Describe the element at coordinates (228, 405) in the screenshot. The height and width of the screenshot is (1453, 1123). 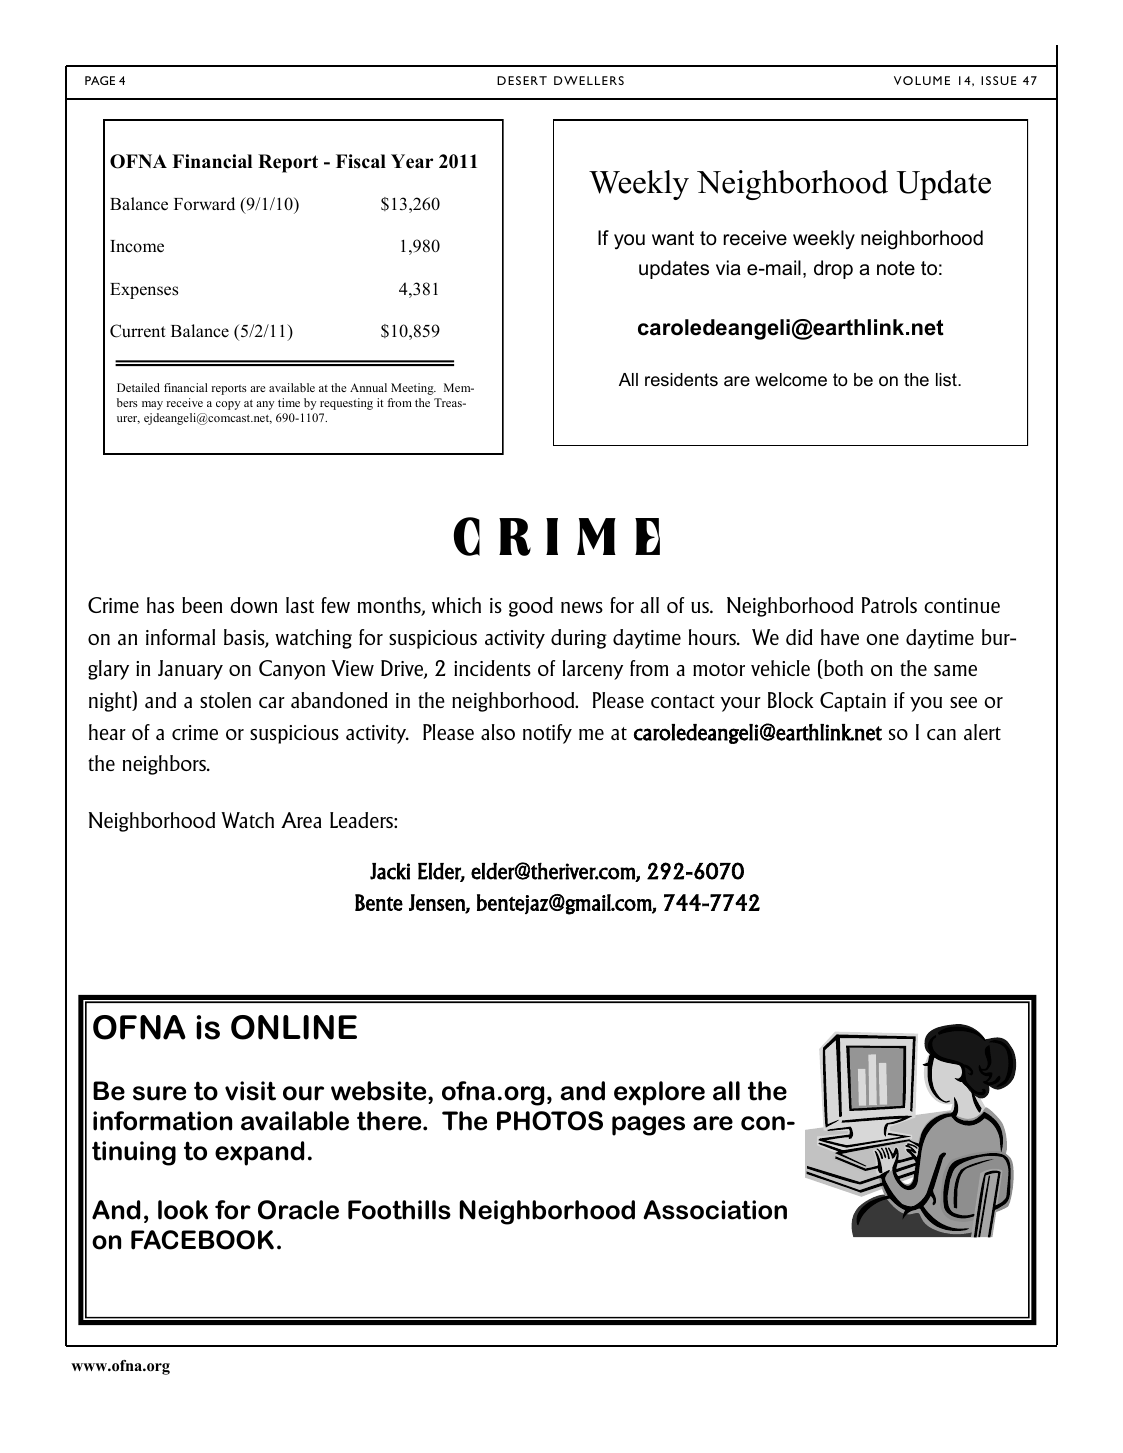
I see `copy` at that location.
